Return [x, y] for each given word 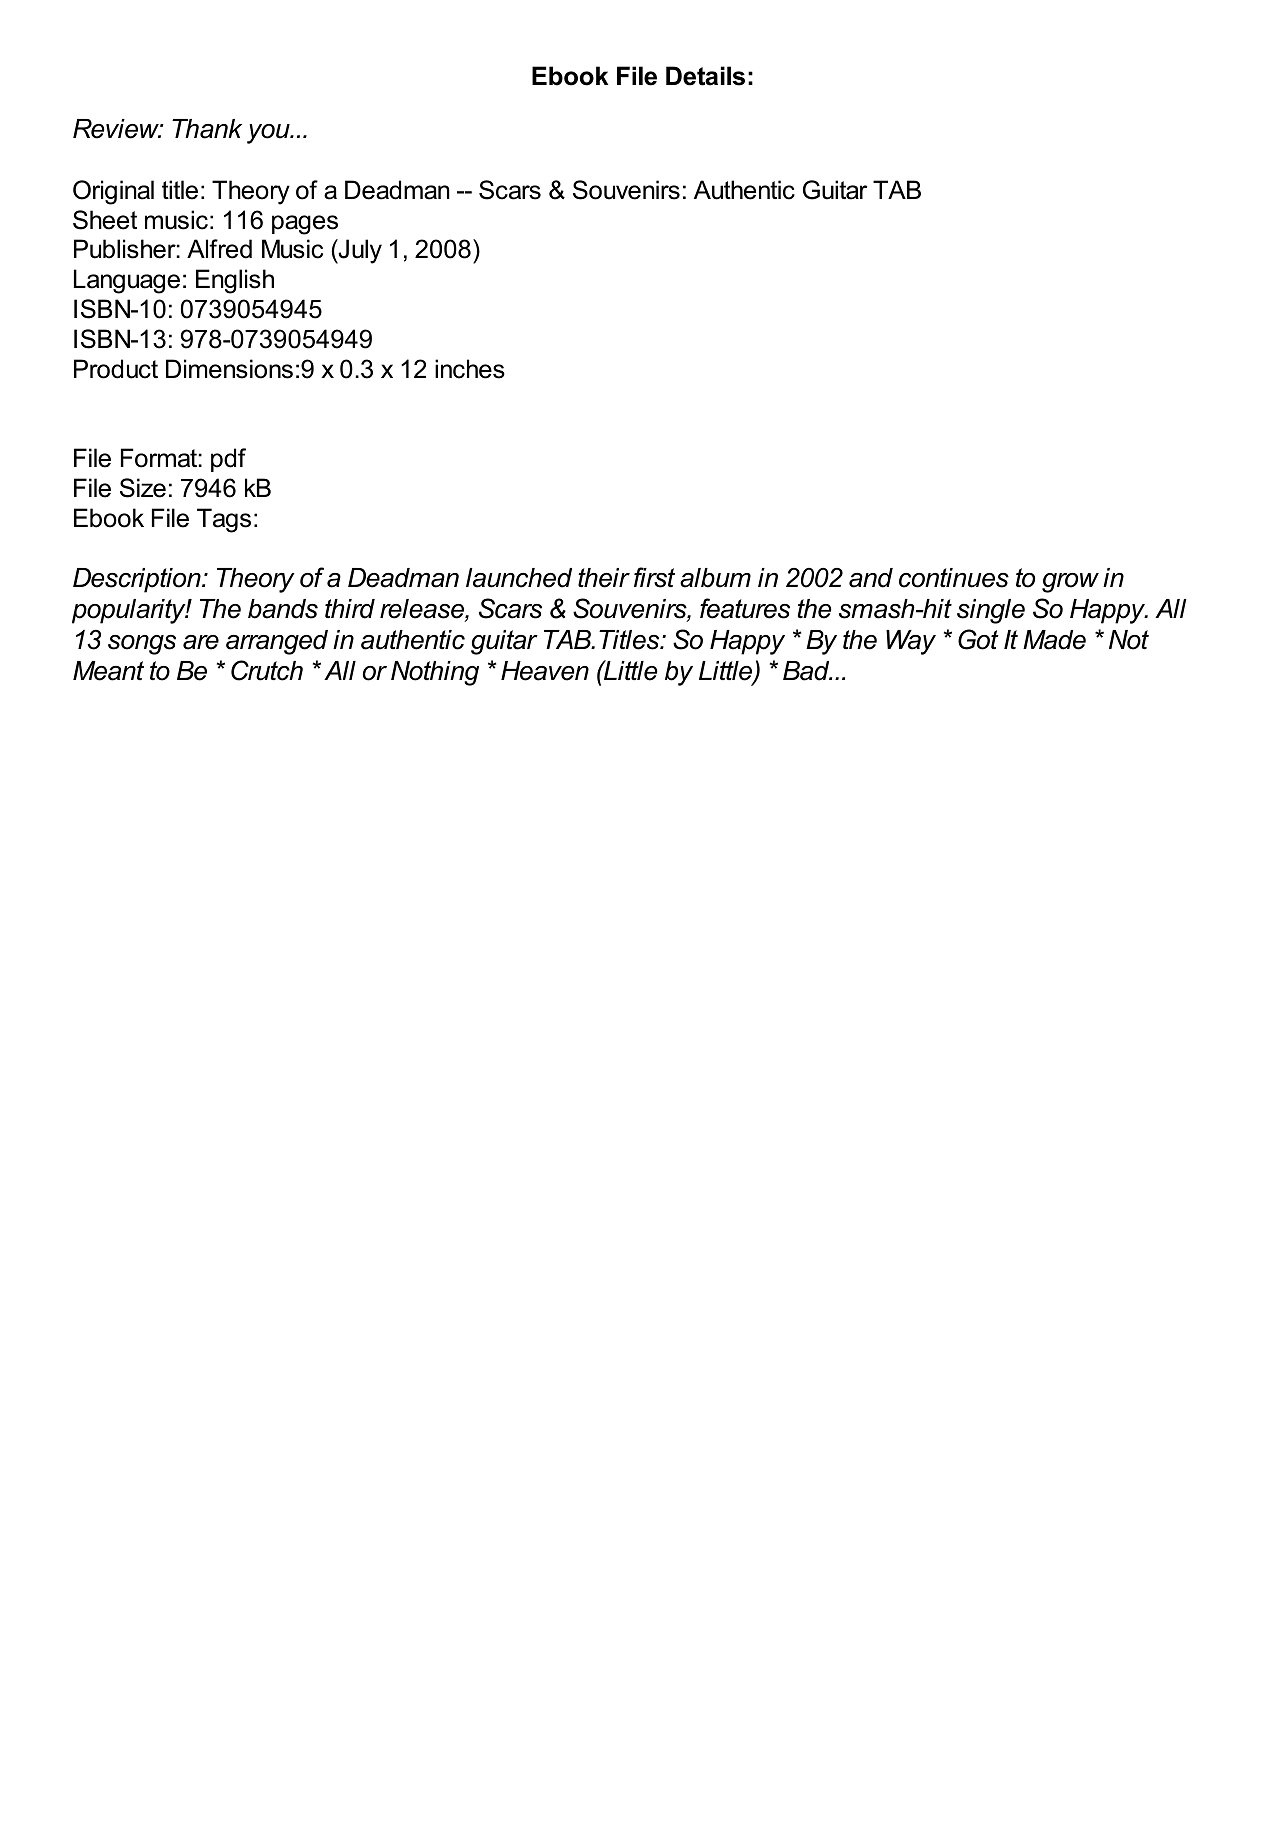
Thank [207, 129]
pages [305, 225]
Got [978, 639]
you [269, 134]
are [201, 642]
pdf [228, 460]
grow [1070, 583]
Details [705, 76]
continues [954, 578]
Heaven [545, 671]
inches [470, 369]
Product [116, 369]
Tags [224, 520]
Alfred [219, 249]
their [604, 578]
